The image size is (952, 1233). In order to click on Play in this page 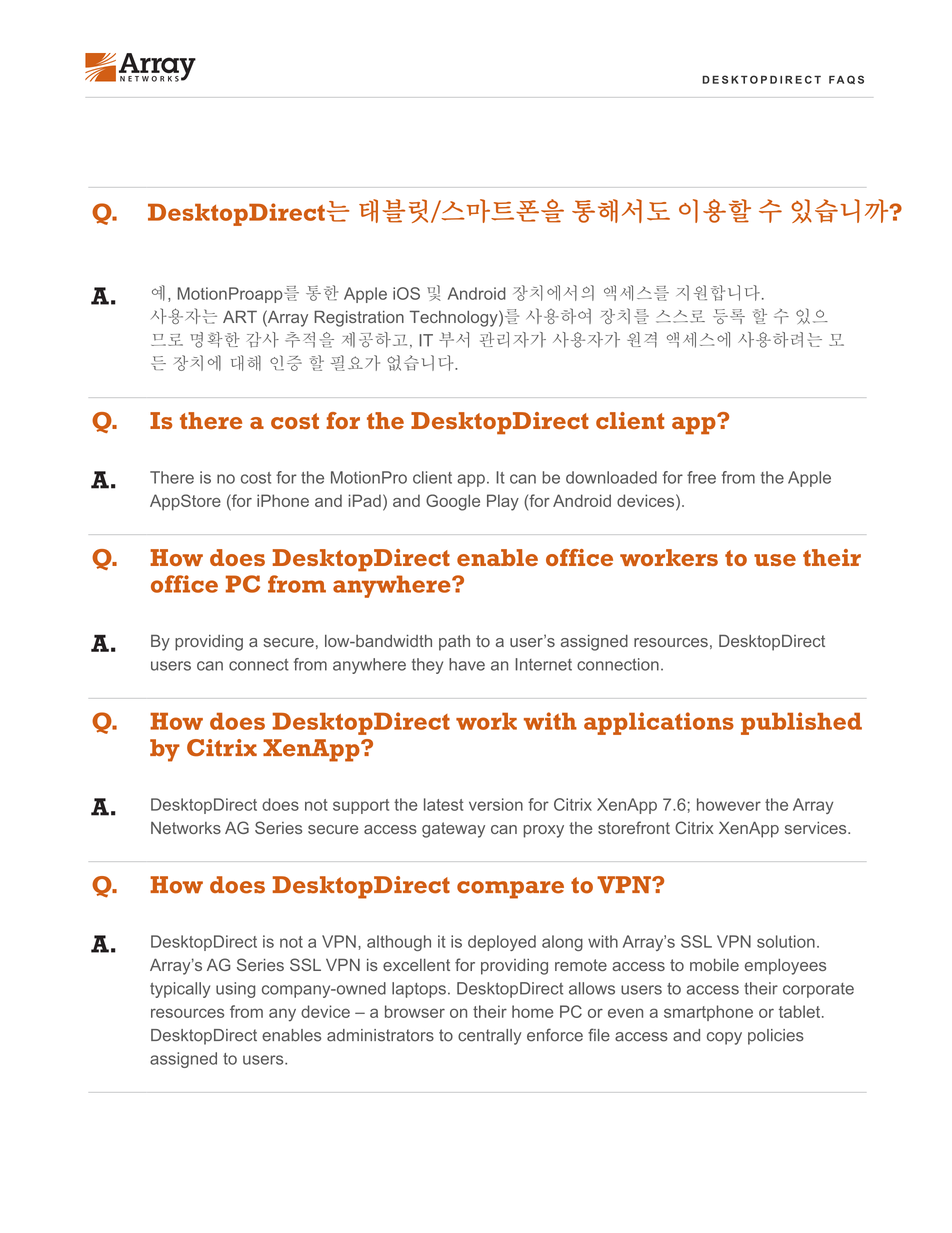, I will do `click(503, 502)`.
